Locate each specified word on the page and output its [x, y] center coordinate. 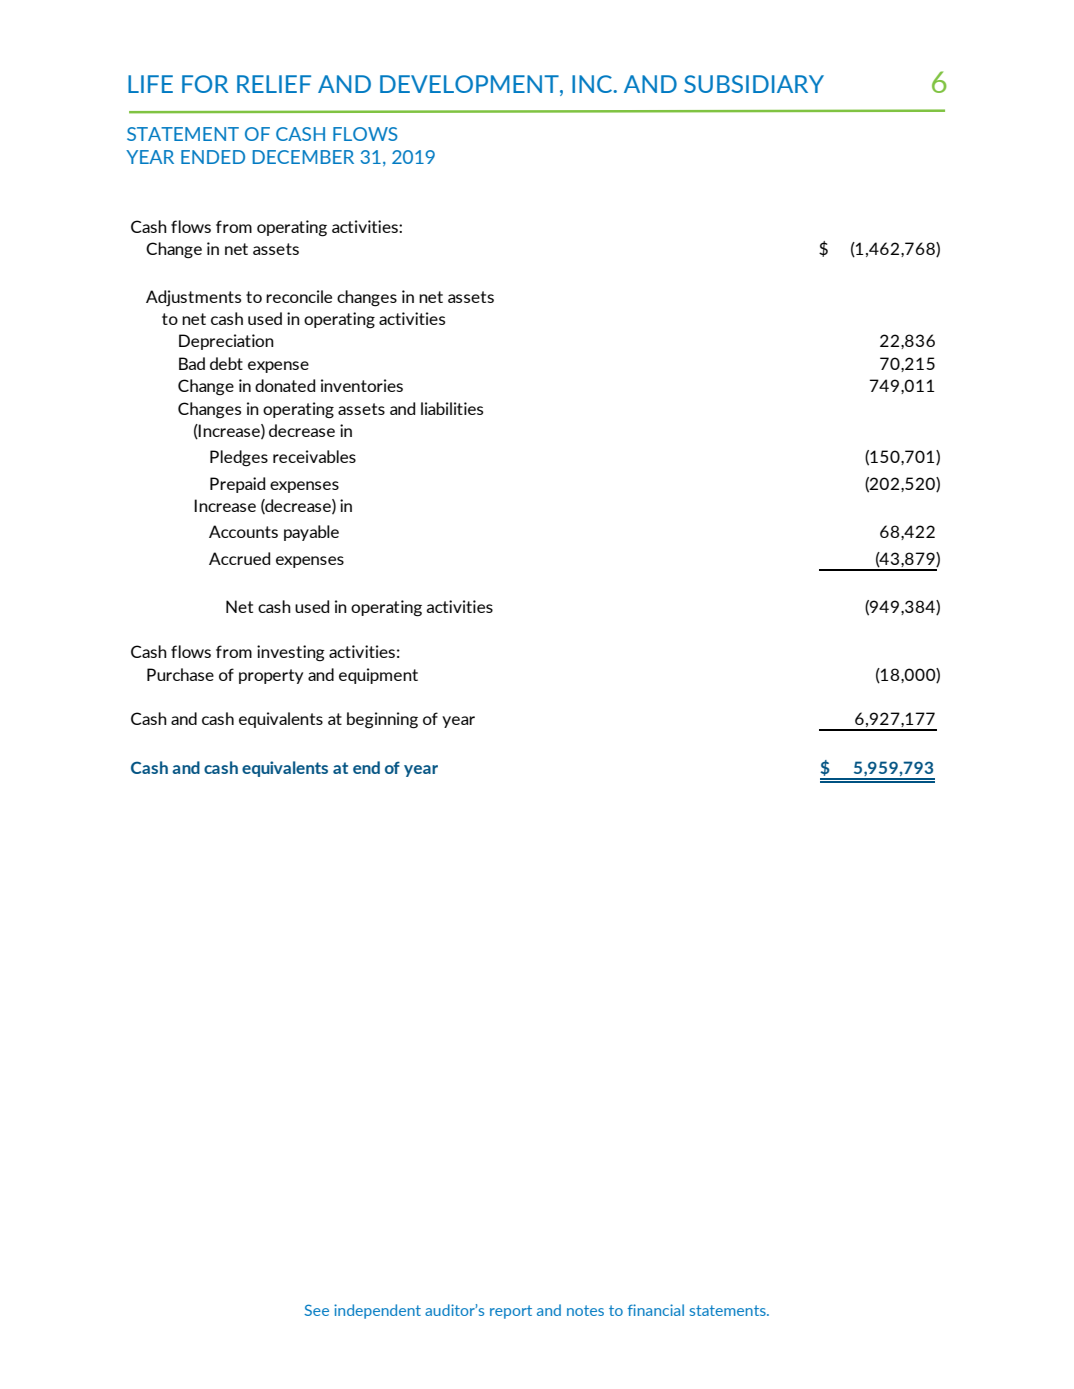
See [316, 1310]
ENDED [213, 157]
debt [226, 363]
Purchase [180, 674]
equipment [378, 676]
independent [377, 1311]
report [511, 1312]
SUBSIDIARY [754, 84]
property [271, 676]
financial [656, 1310]
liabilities [452, 408]
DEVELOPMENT [470, 84]
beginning [382, 720]
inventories [362, 385]
